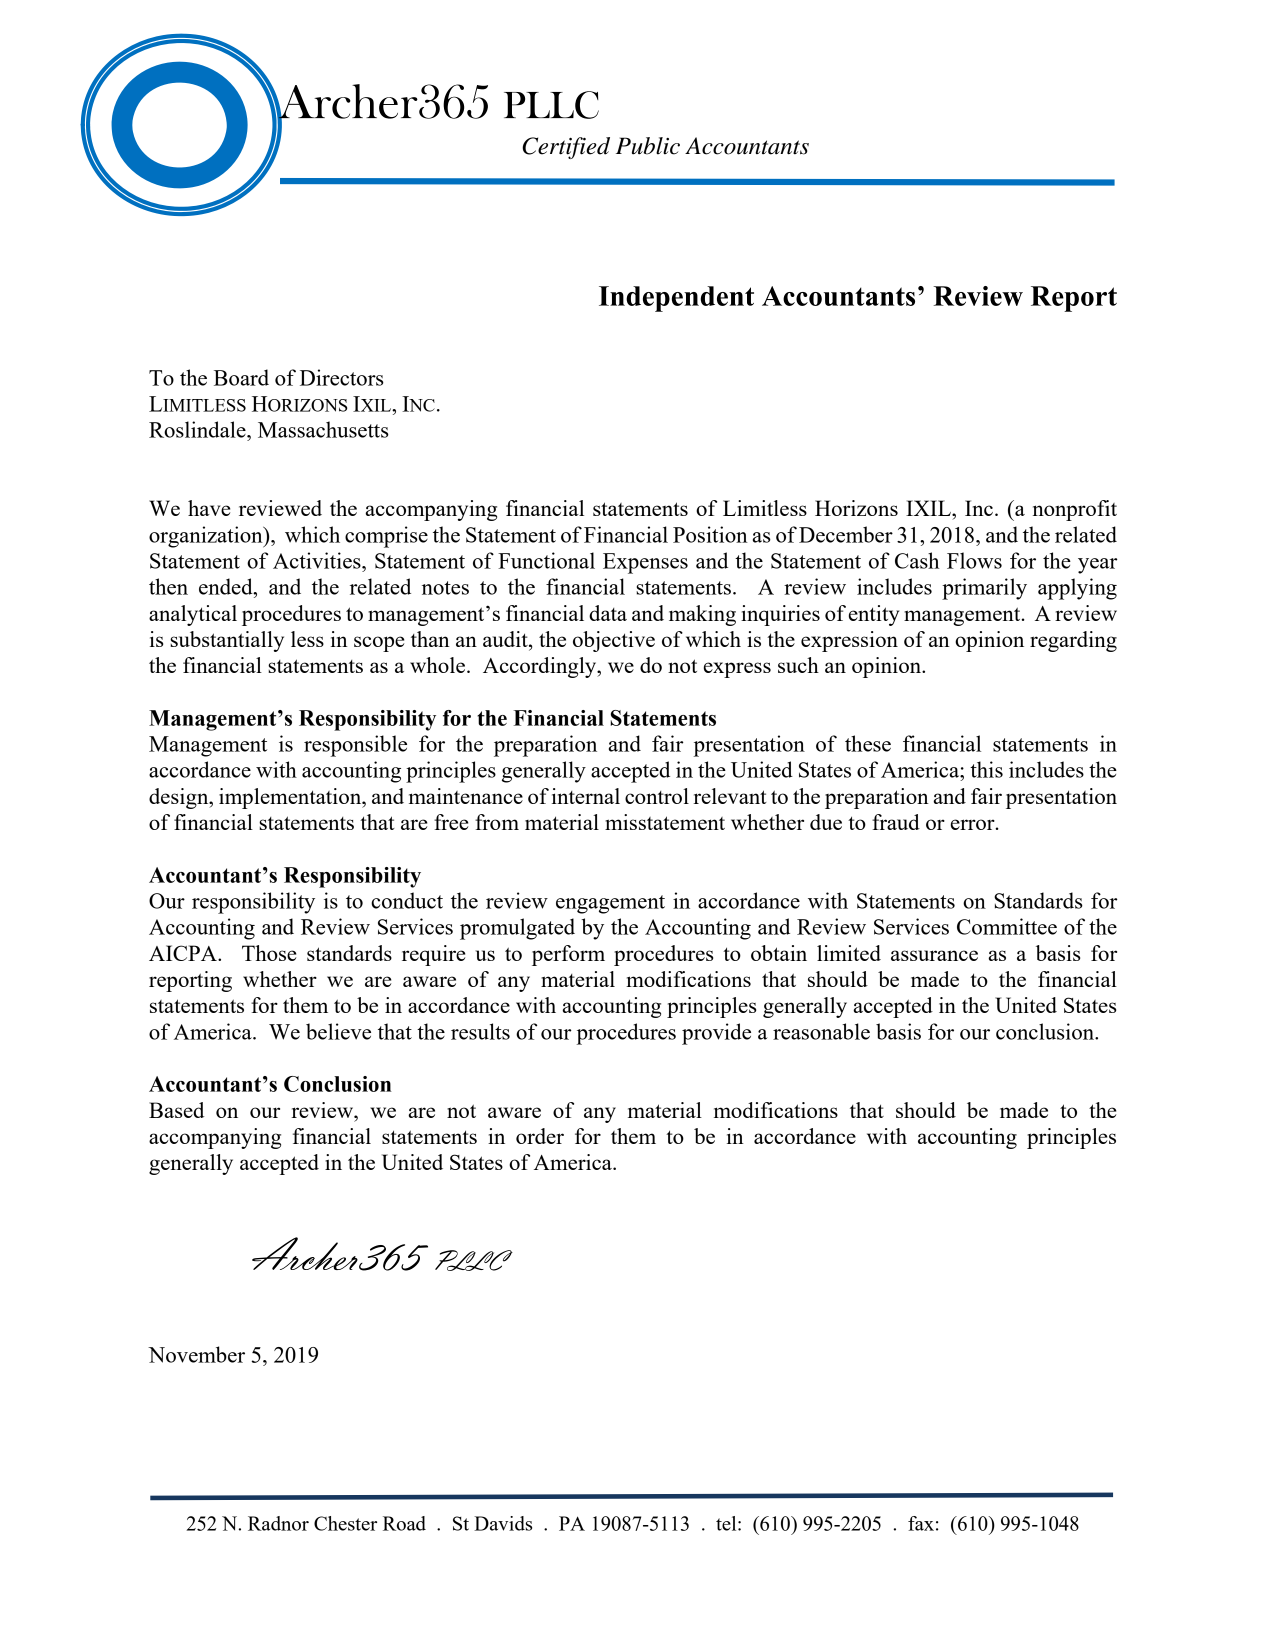  Describe the element at coordinates (648, 146) in the screenshot. I see `Public` at that location.
